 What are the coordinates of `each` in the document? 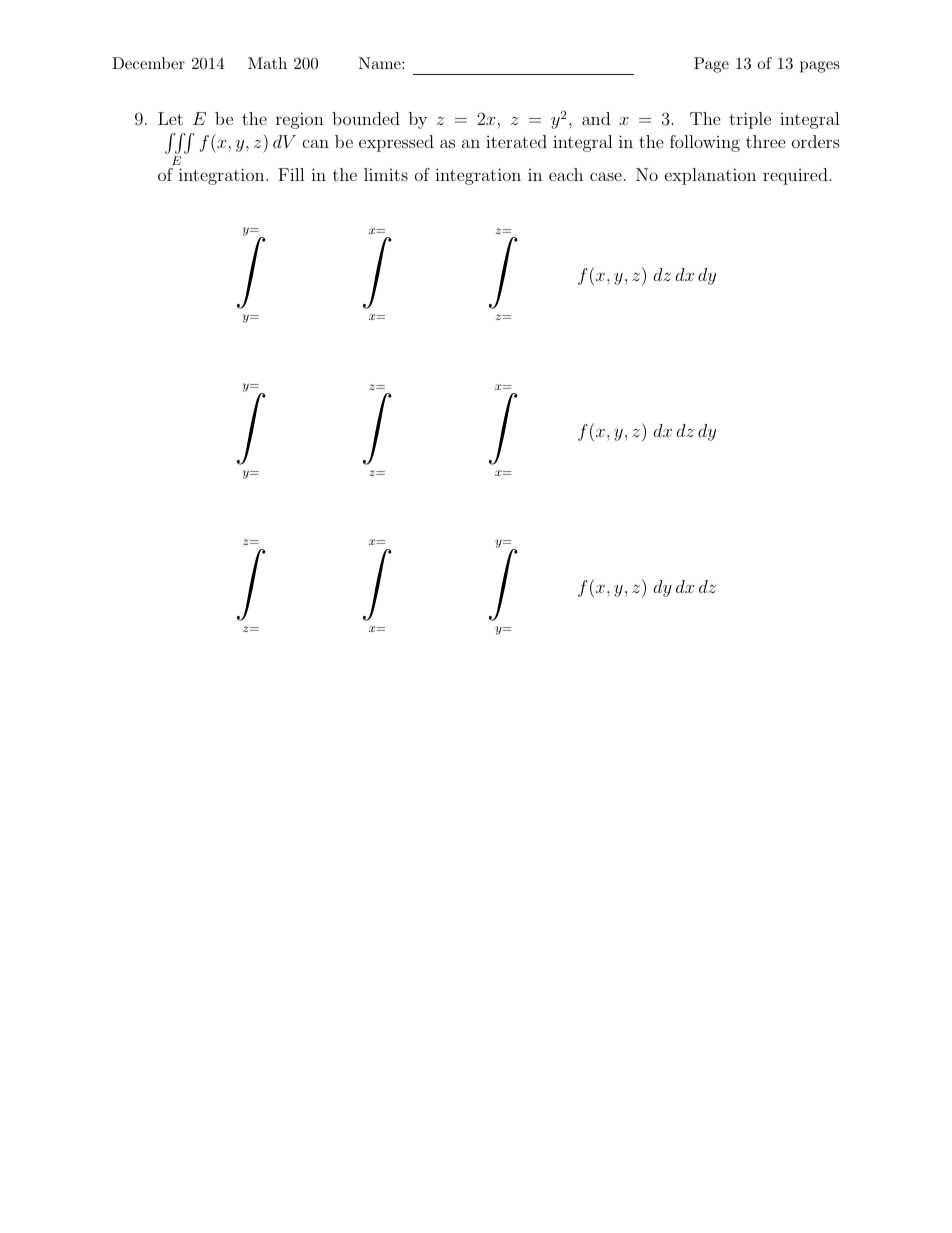 It's located at (566, 174).
